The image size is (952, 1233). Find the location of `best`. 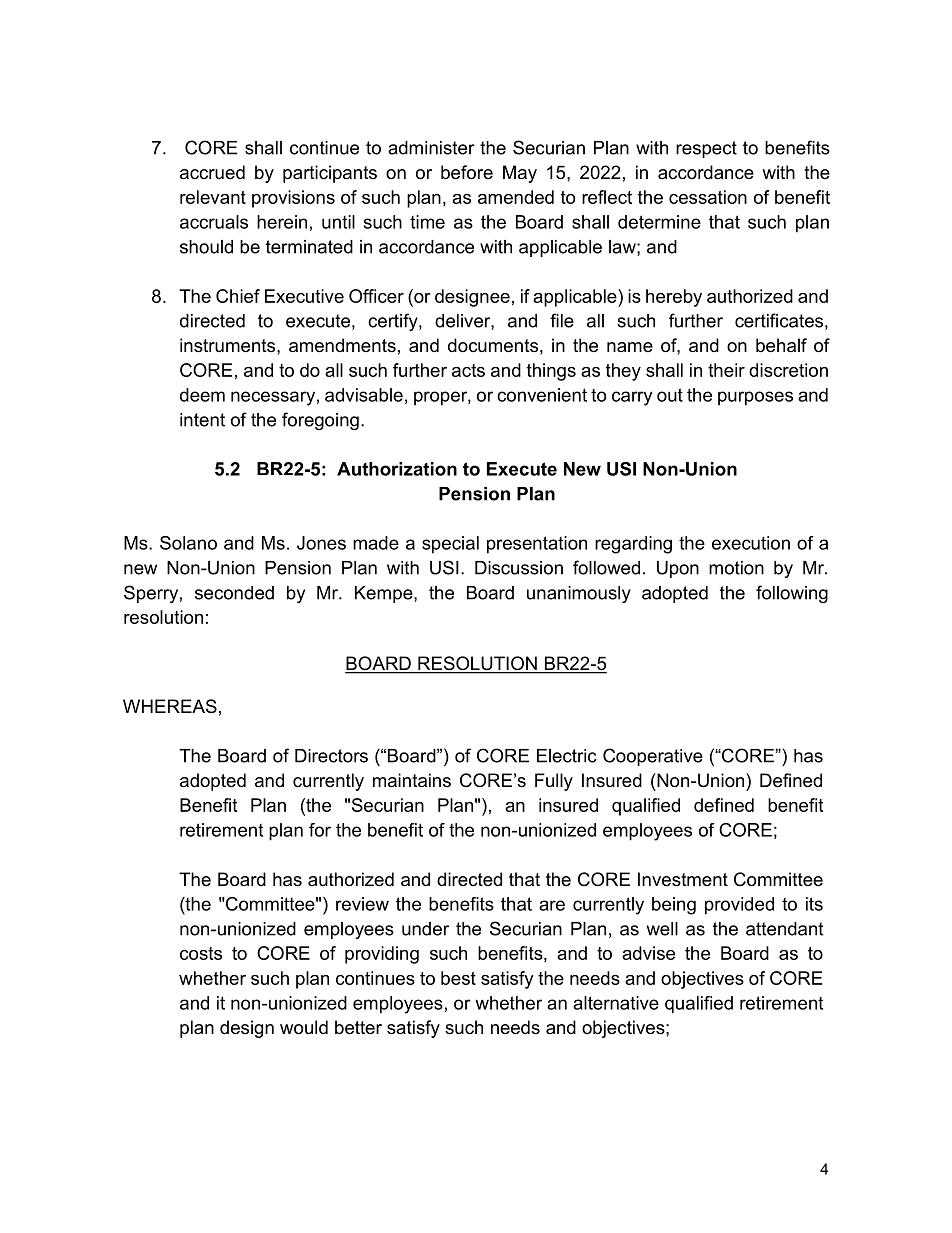

best is located at coordinates (458, 978).
